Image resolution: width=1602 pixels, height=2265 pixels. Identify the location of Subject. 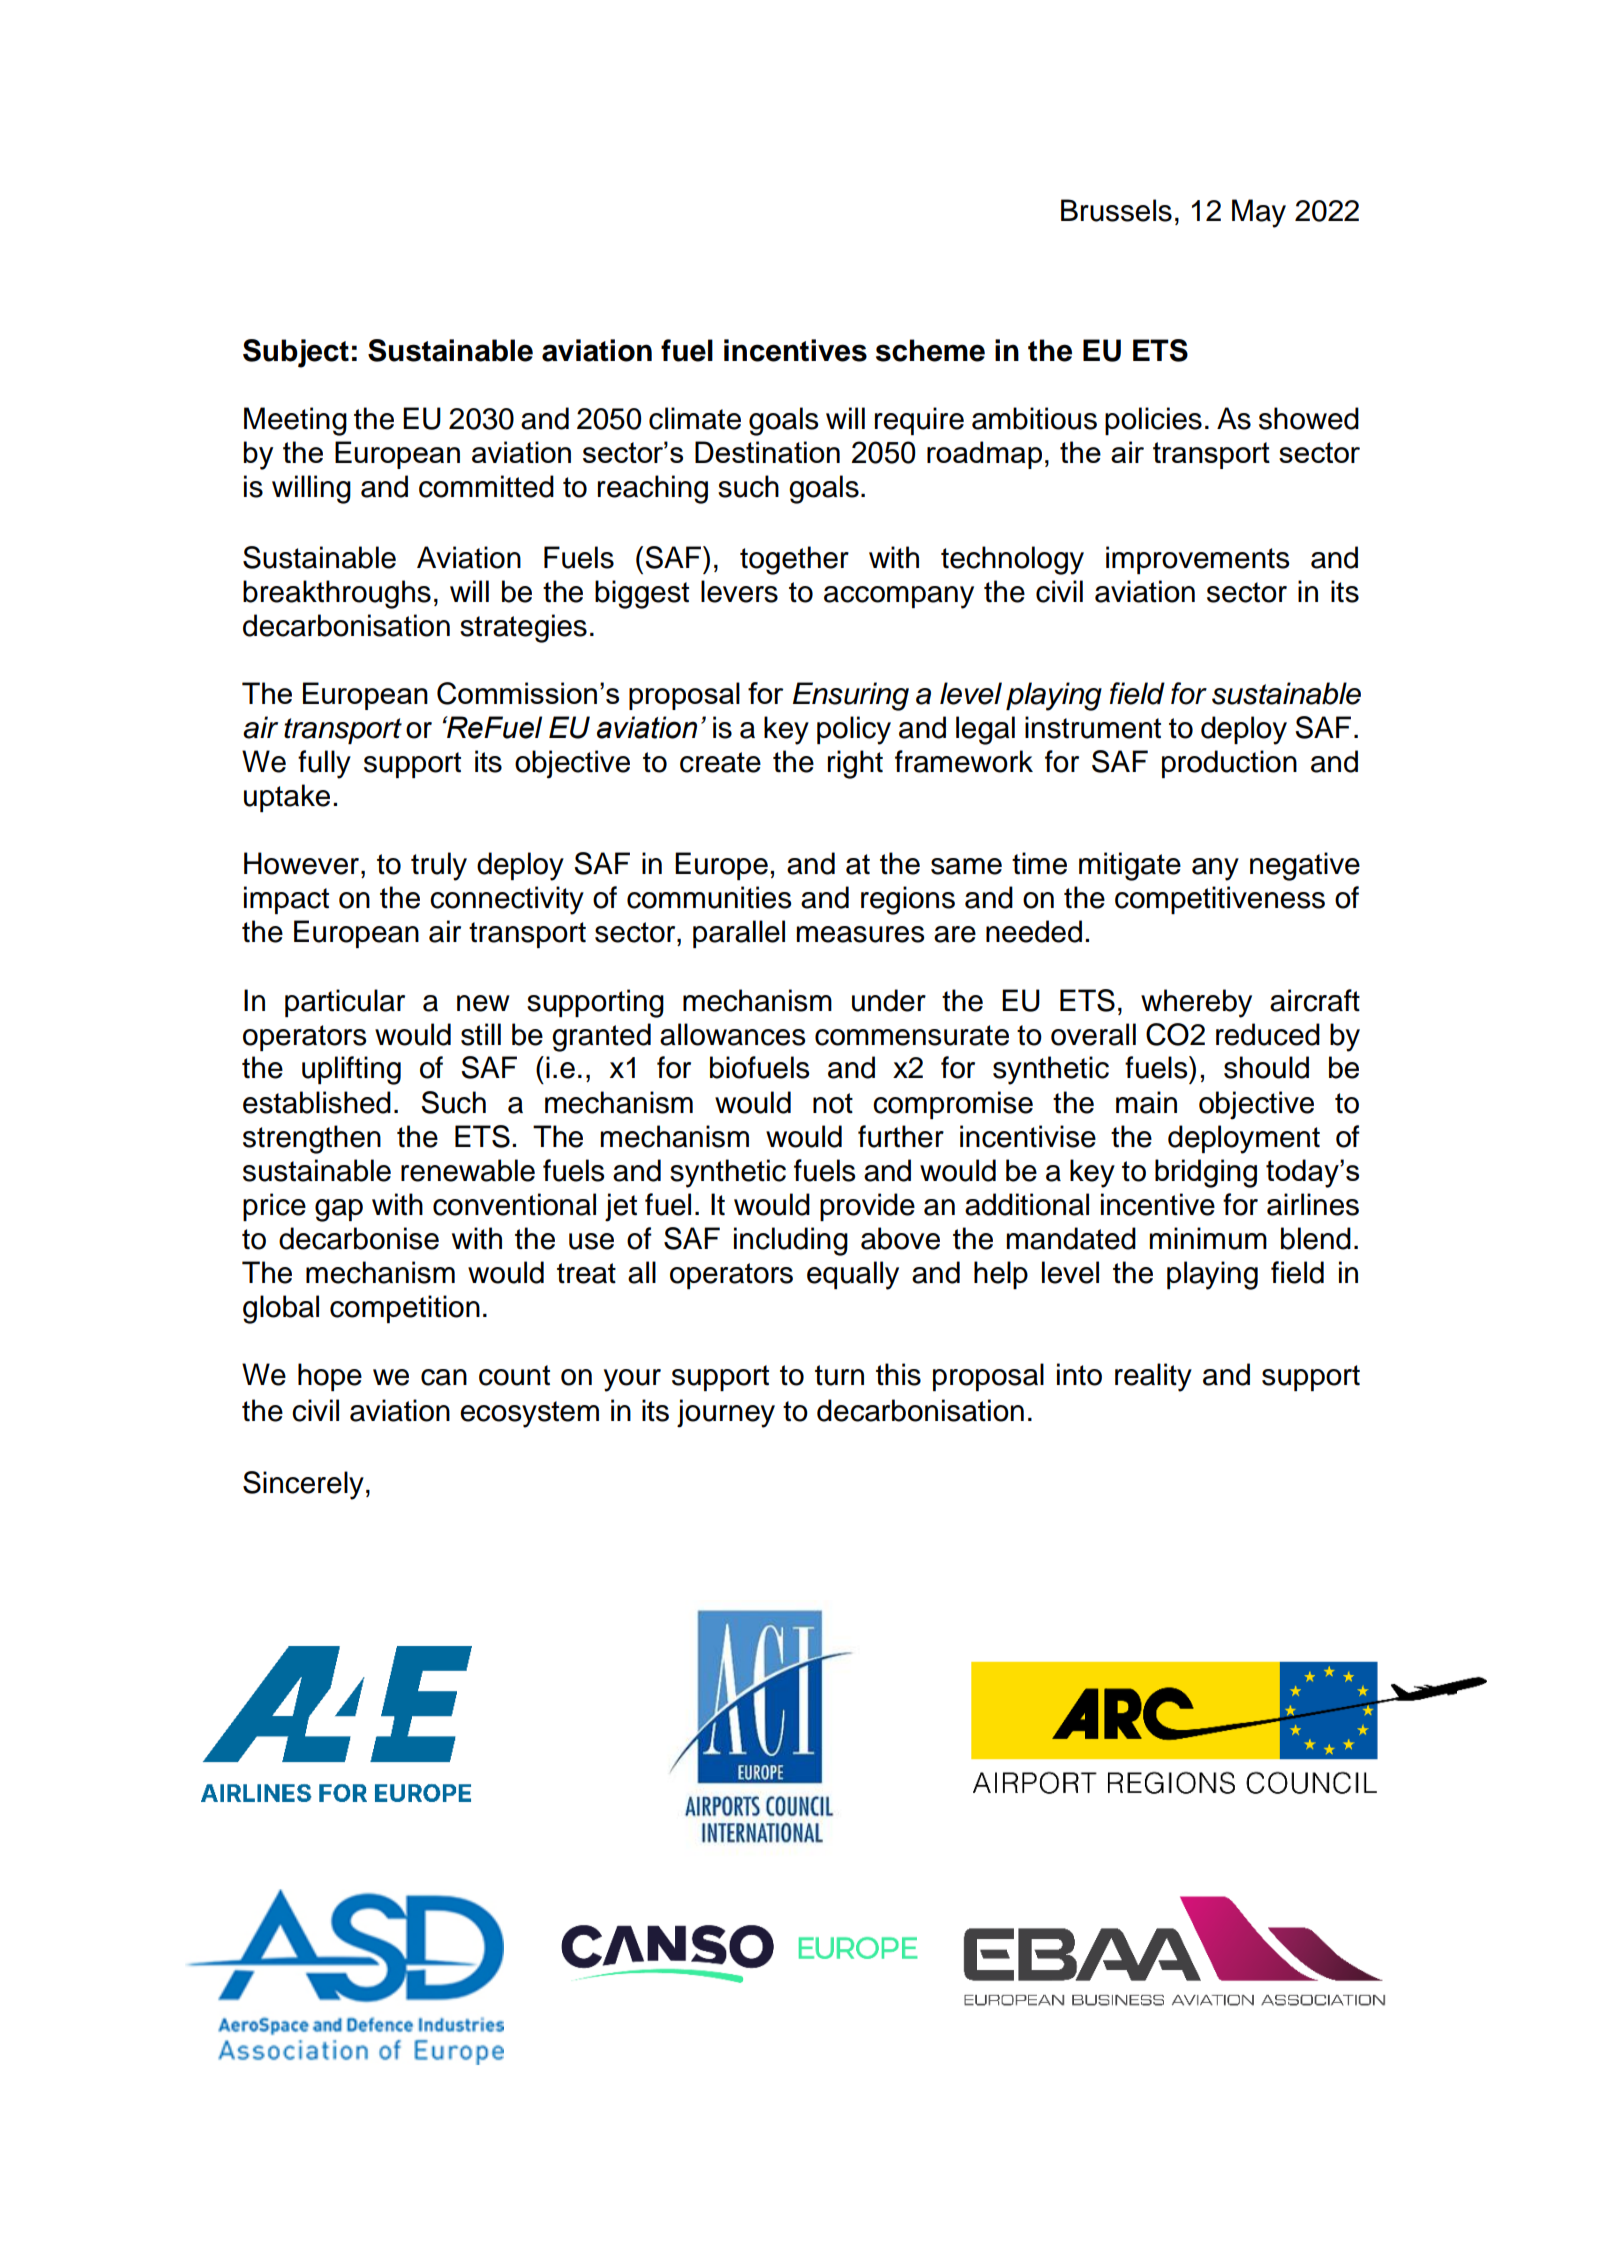
(296, 353).
